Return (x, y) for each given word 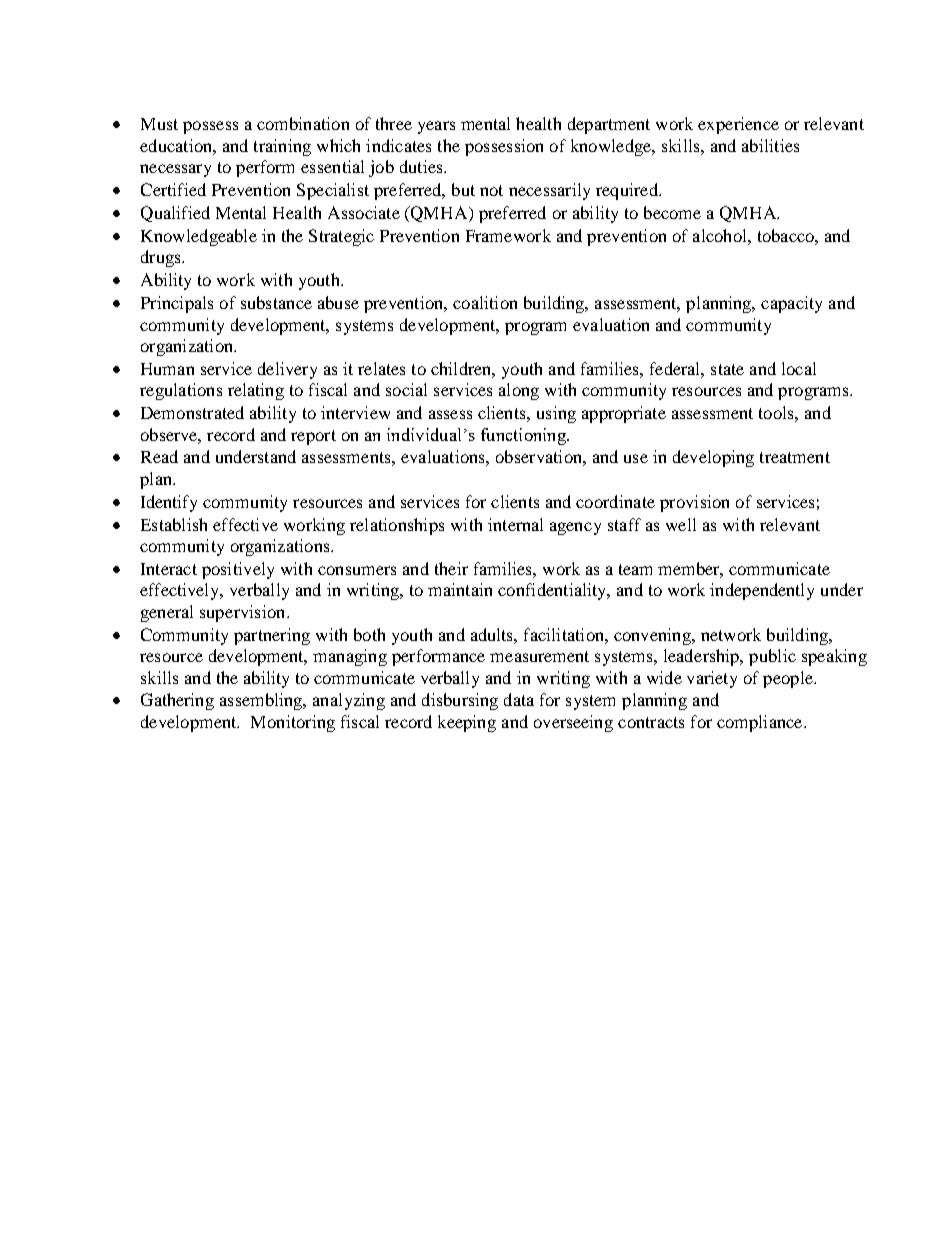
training (282, 147)
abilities (770, 145)
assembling (262, 701)
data (519, 699)
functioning (524, 436)
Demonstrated (192, 412)
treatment (795, 457)
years (436, 127)
